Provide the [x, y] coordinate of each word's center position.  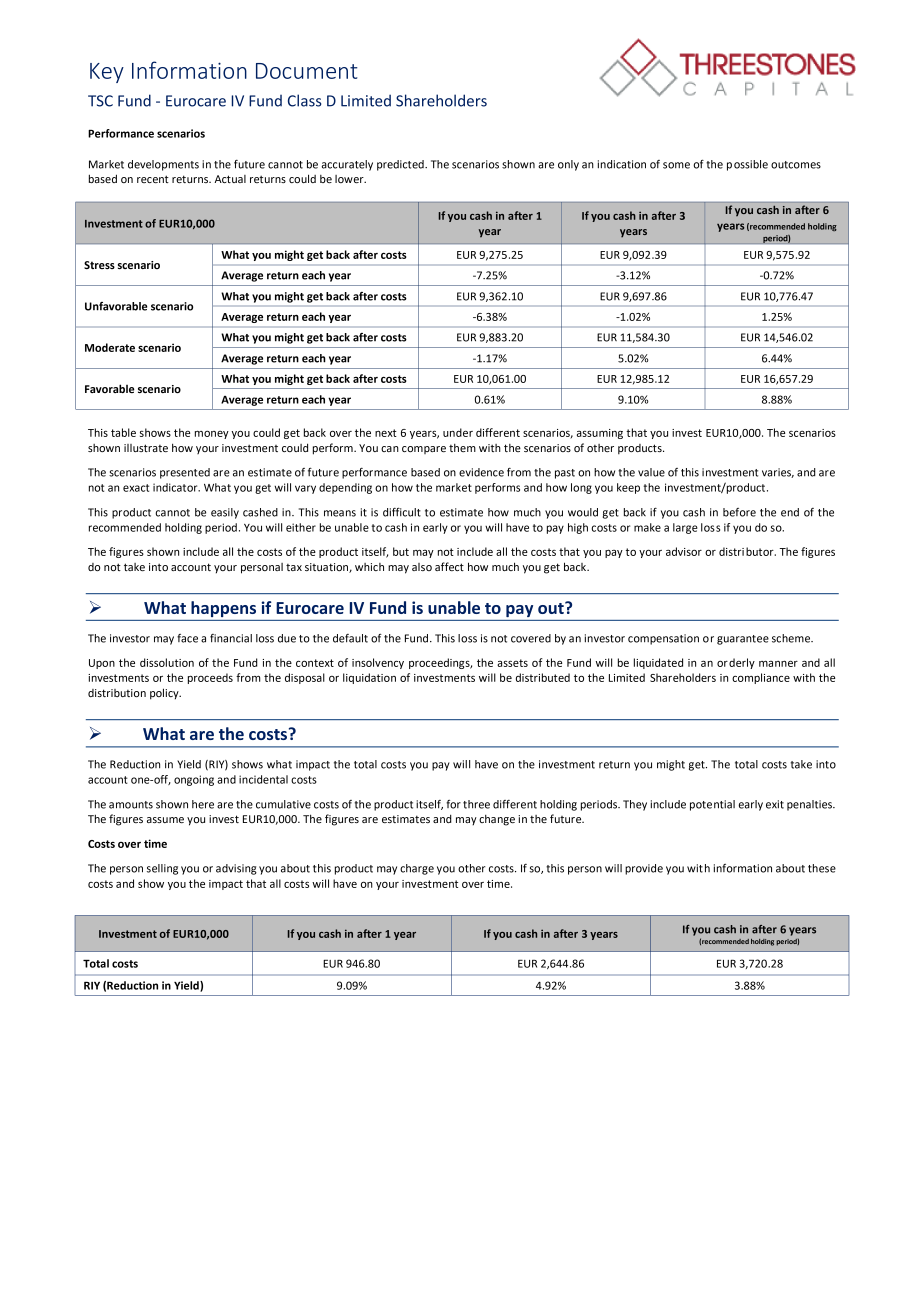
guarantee [743, 640]
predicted [401, 165]
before [739, 512]
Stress [99, 265]
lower [350, 179]
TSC [100, 101]
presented [185, 473]
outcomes [796, 165]
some [676, 165]
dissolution [167, 662]
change [497, 820]
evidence [481, 472]
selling [162, 869]
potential [712, 805]
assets [512, 663]
